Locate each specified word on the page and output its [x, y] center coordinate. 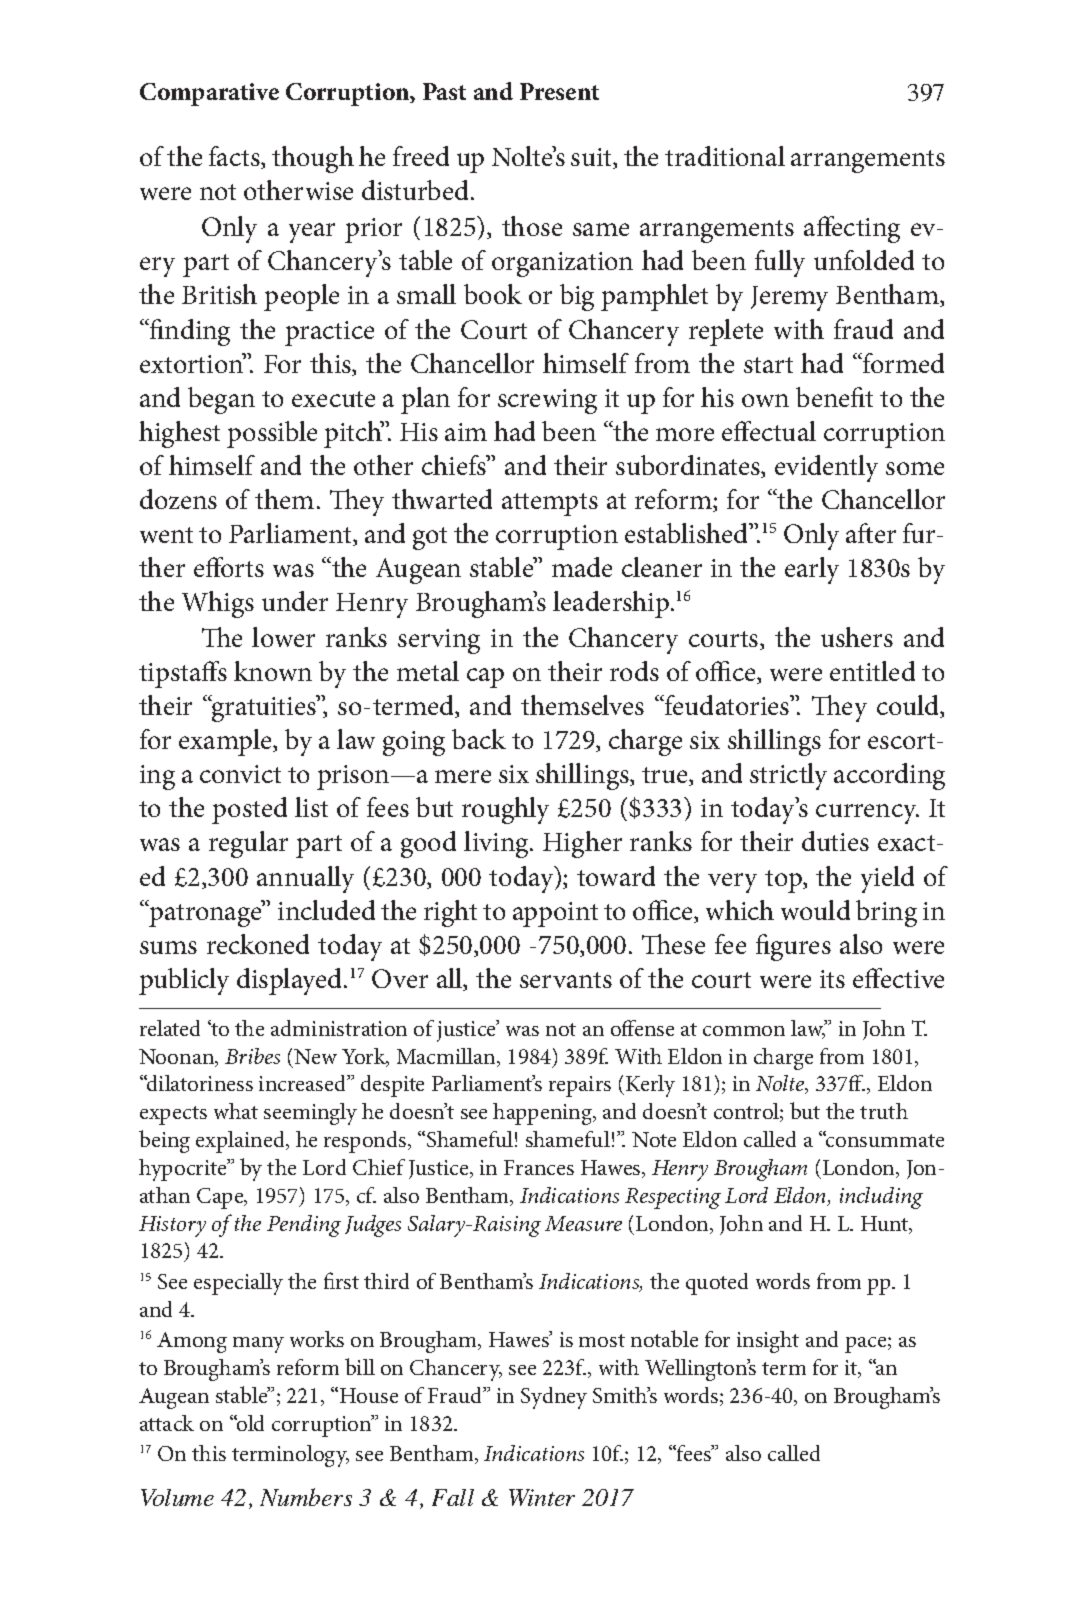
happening [544, 1114]
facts [235, 157]
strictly [788, 776]
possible [272, 434]
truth [884, 1111]
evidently [826, 468]
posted [249, 810]
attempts [550, 504]
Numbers [306, 1497]
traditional [725, 156]
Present [559, 91]
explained [242, 1142]
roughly [505, 810]
